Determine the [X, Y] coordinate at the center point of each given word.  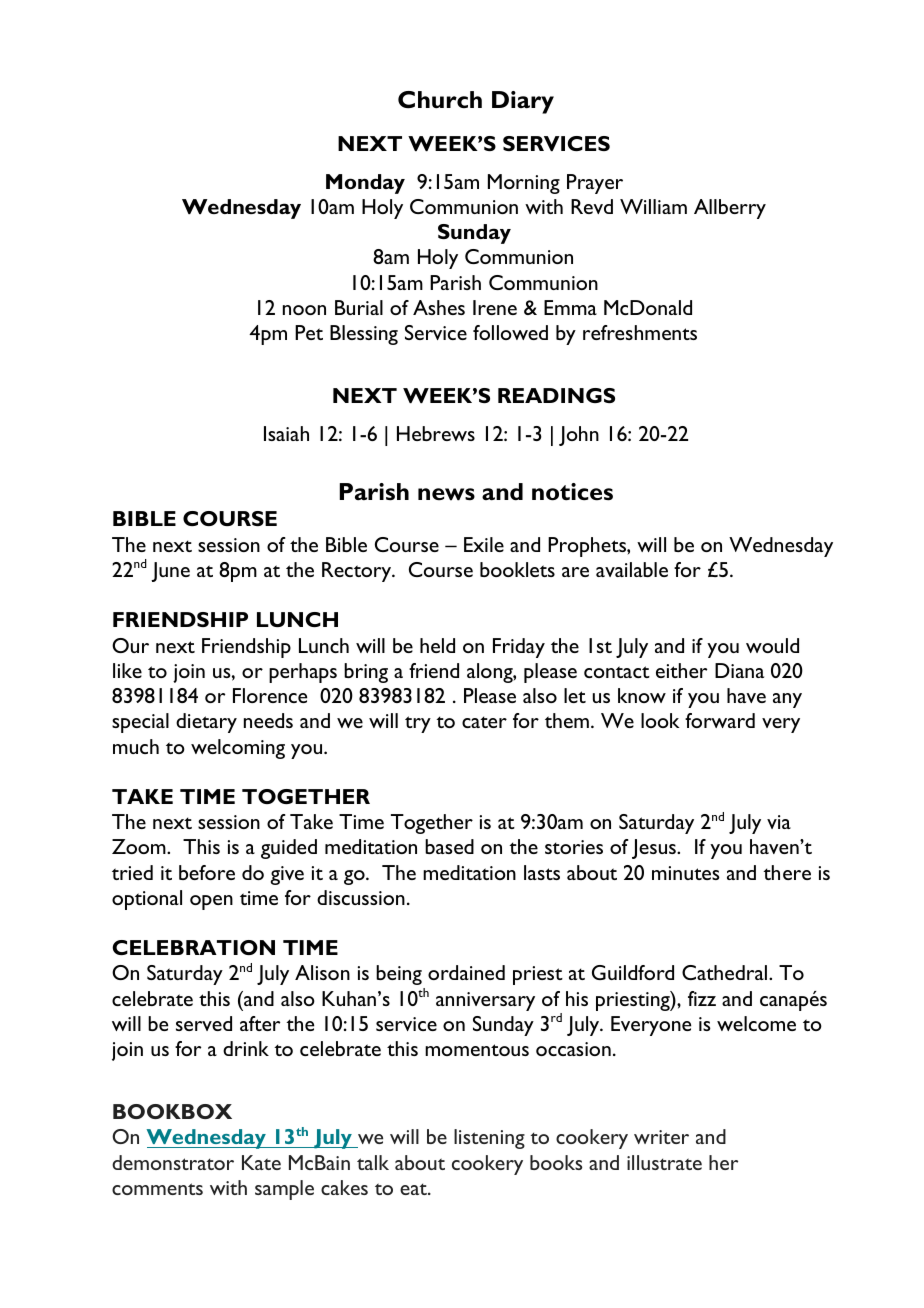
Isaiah [286, 433]
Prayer [595, 184]
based [449, 846]
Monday [365, 184]
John [579, 436]
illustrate [664, 1162]
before [207, 872]
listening [489, 1139]
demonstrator [173, 1162]
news [446, 494]
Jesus [655, 849]
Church [440, 100]
